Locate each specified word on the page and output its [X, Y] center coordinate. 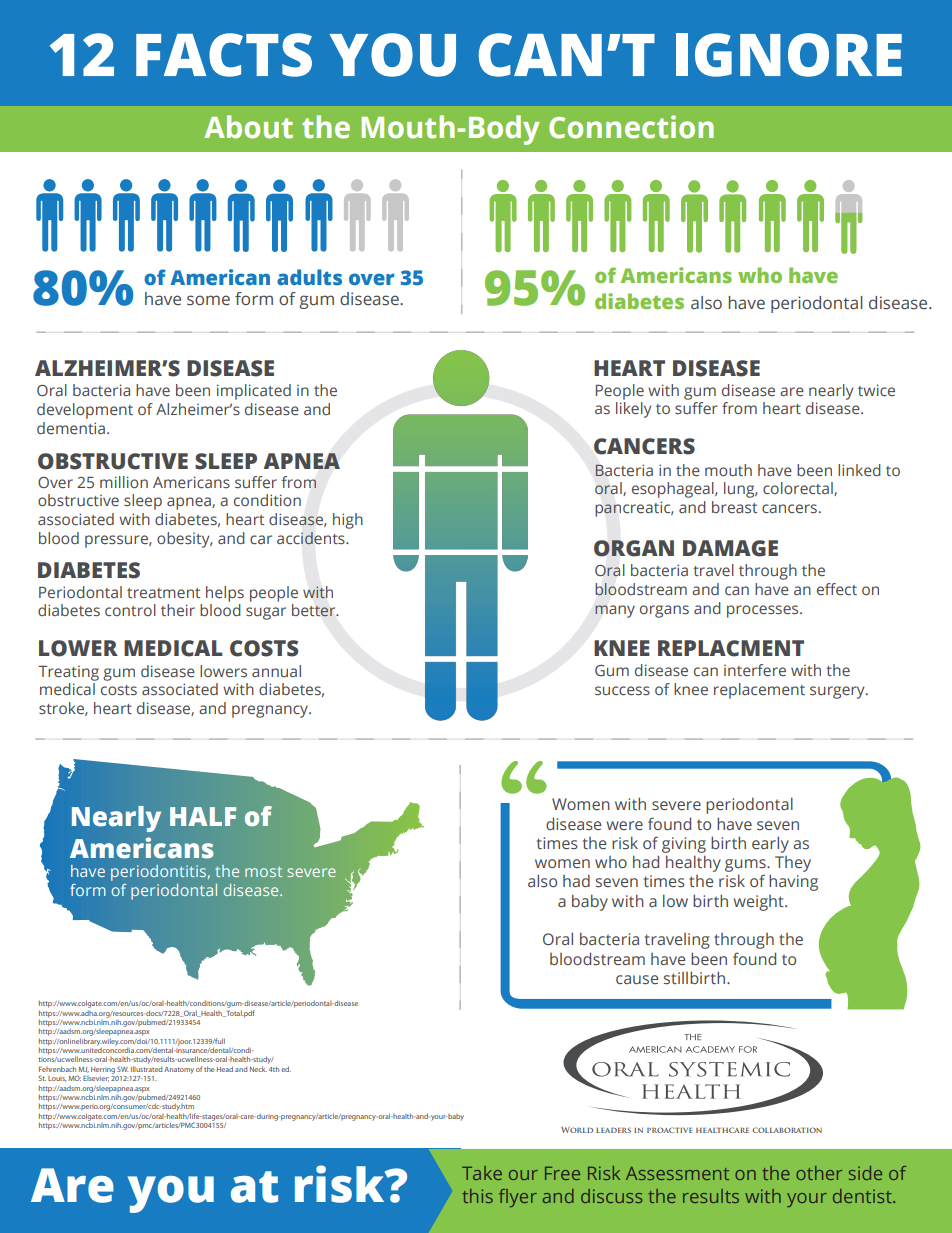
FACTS [224, 55]
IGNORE [789, 55]
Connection [631, 127]
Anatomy [179, 1070]
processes [764, 611]
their [178, 610]
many [615, 611]
